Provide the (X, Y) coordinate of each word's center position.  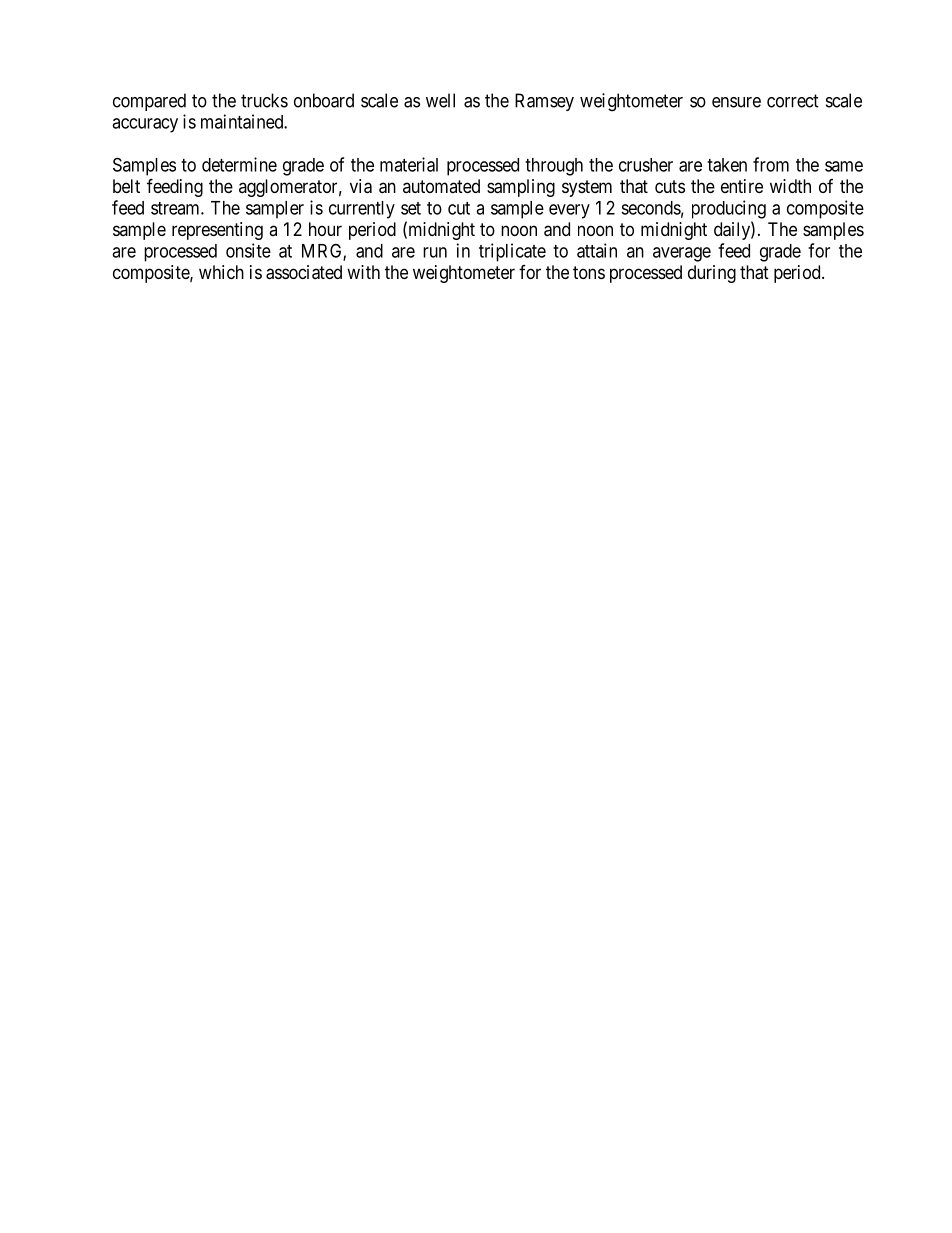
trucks (264, 100)
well (440, 100)
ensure (736, 102)
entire (742, 186)
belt (126, 186)
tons (589, 272)
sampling (521, 188)
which (221, 272)
